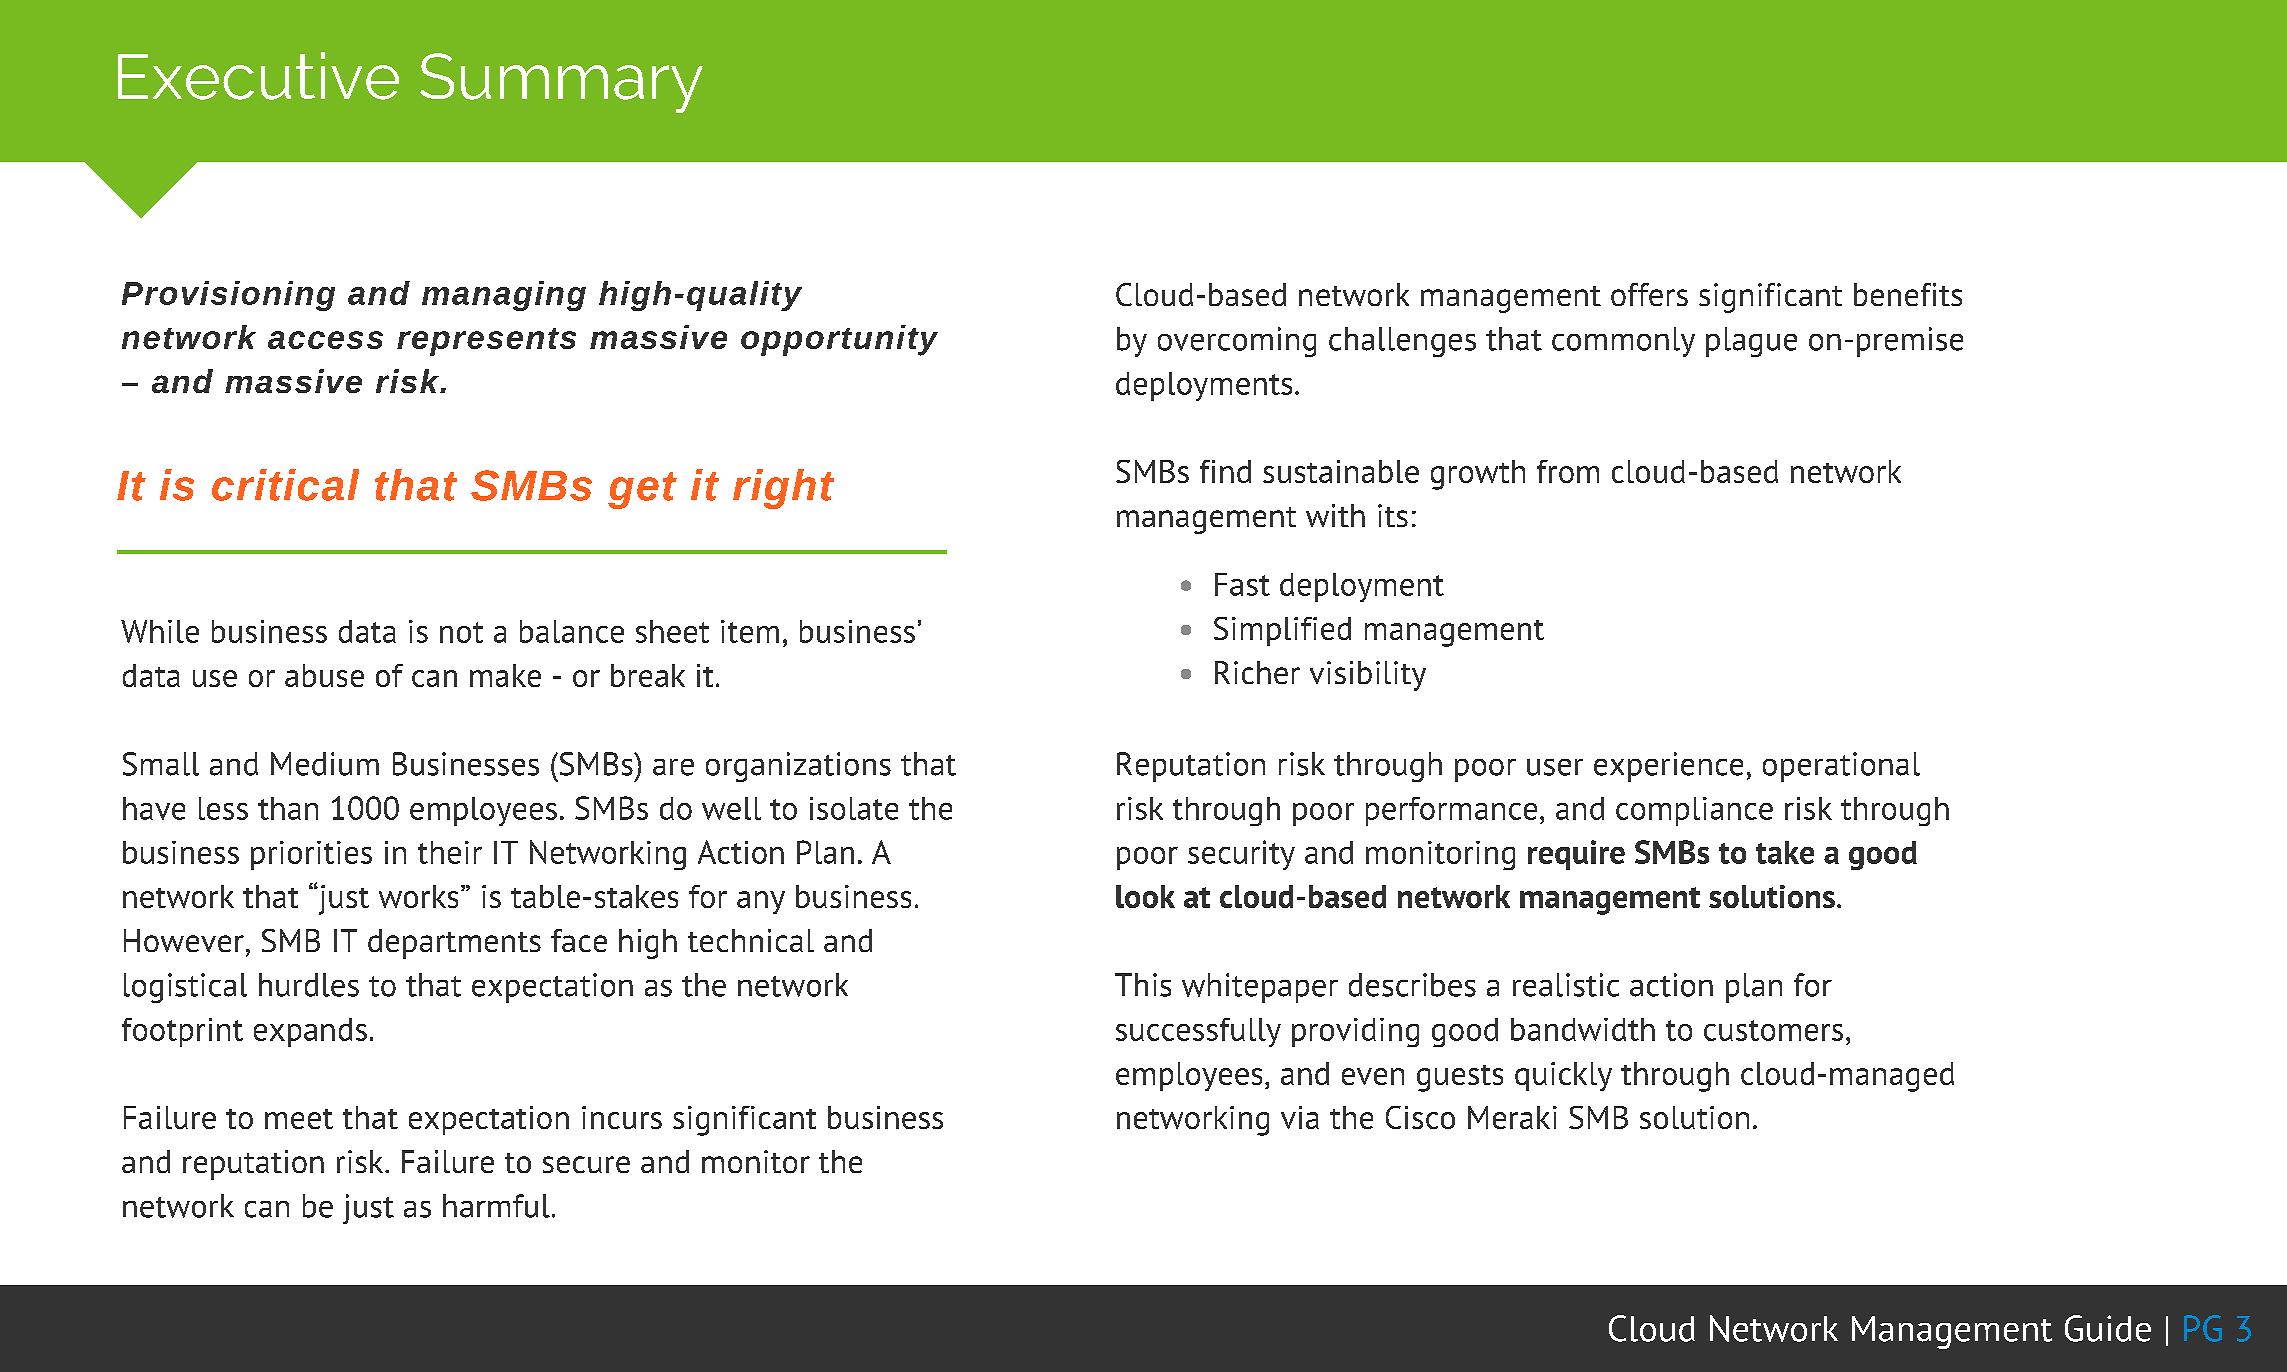  Describe the element at coordinates (324, 675) in the screenshot. I see `abuse` at that location.
